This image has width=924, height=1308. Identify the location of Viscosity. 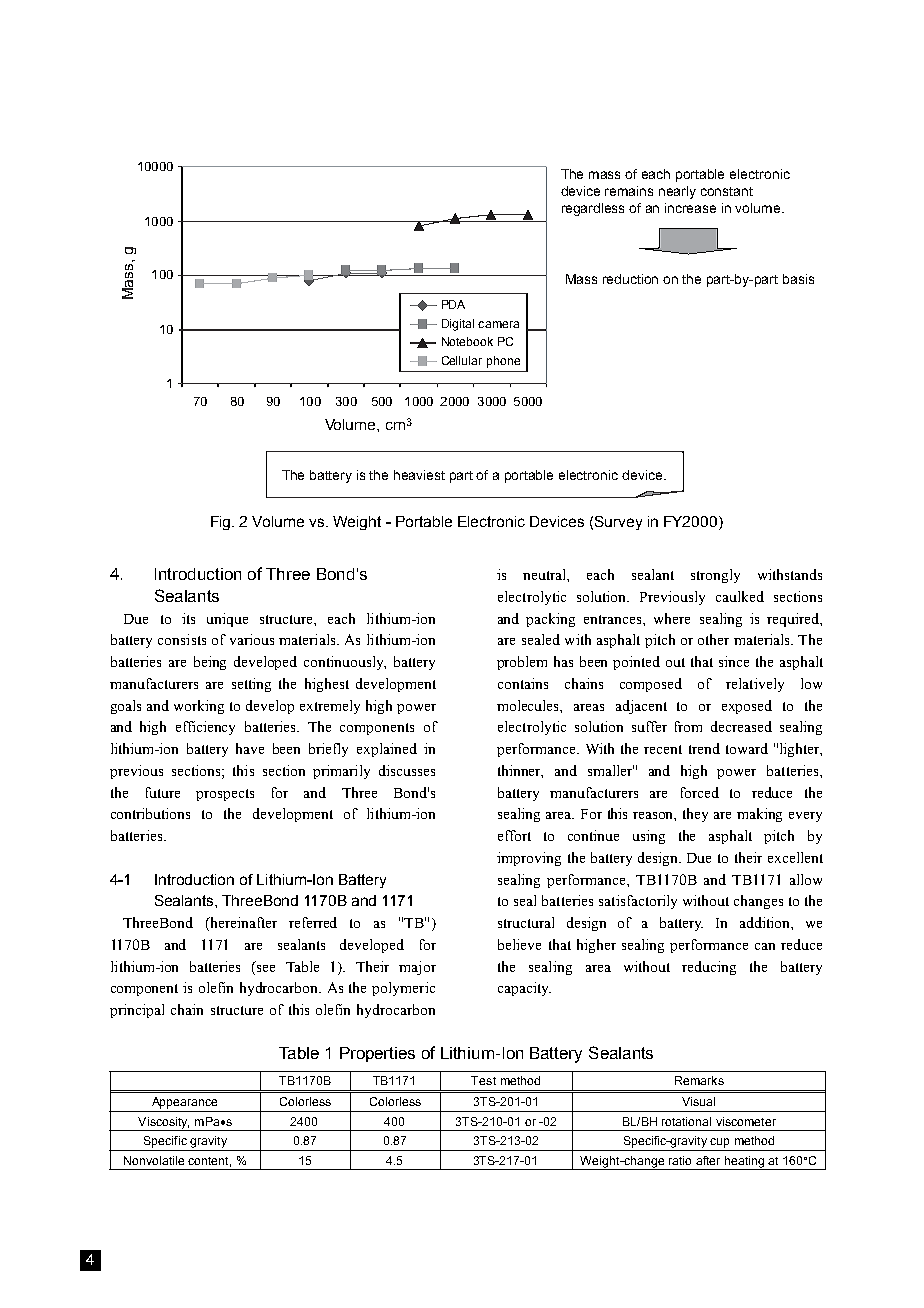
(163, 1124).
